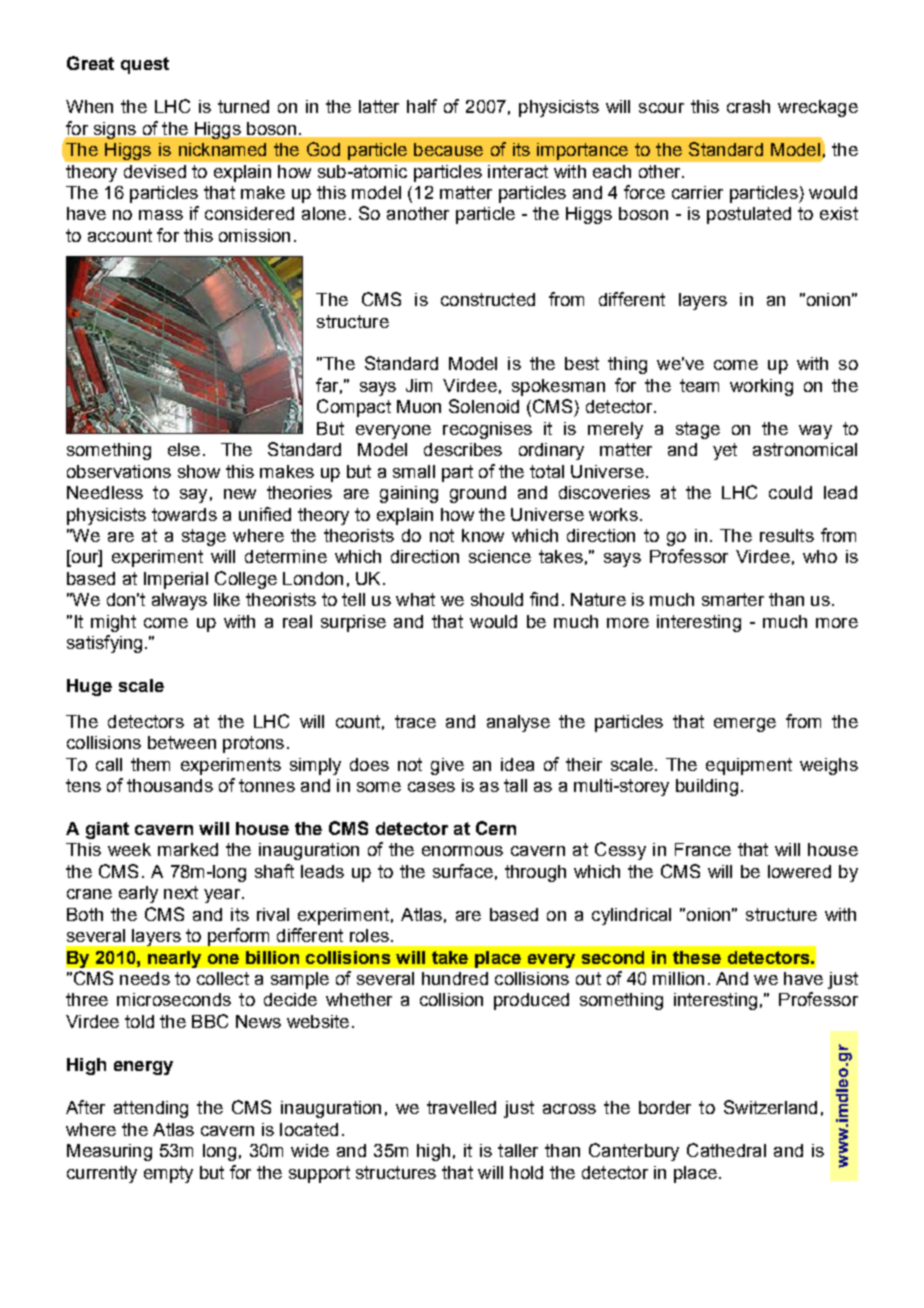 Image resolution: width=924 pixels, height=1308 pixels. What do you see at coordinates (749, 766) in the document?
I see `equipment` at bounding box center [749, 766].
